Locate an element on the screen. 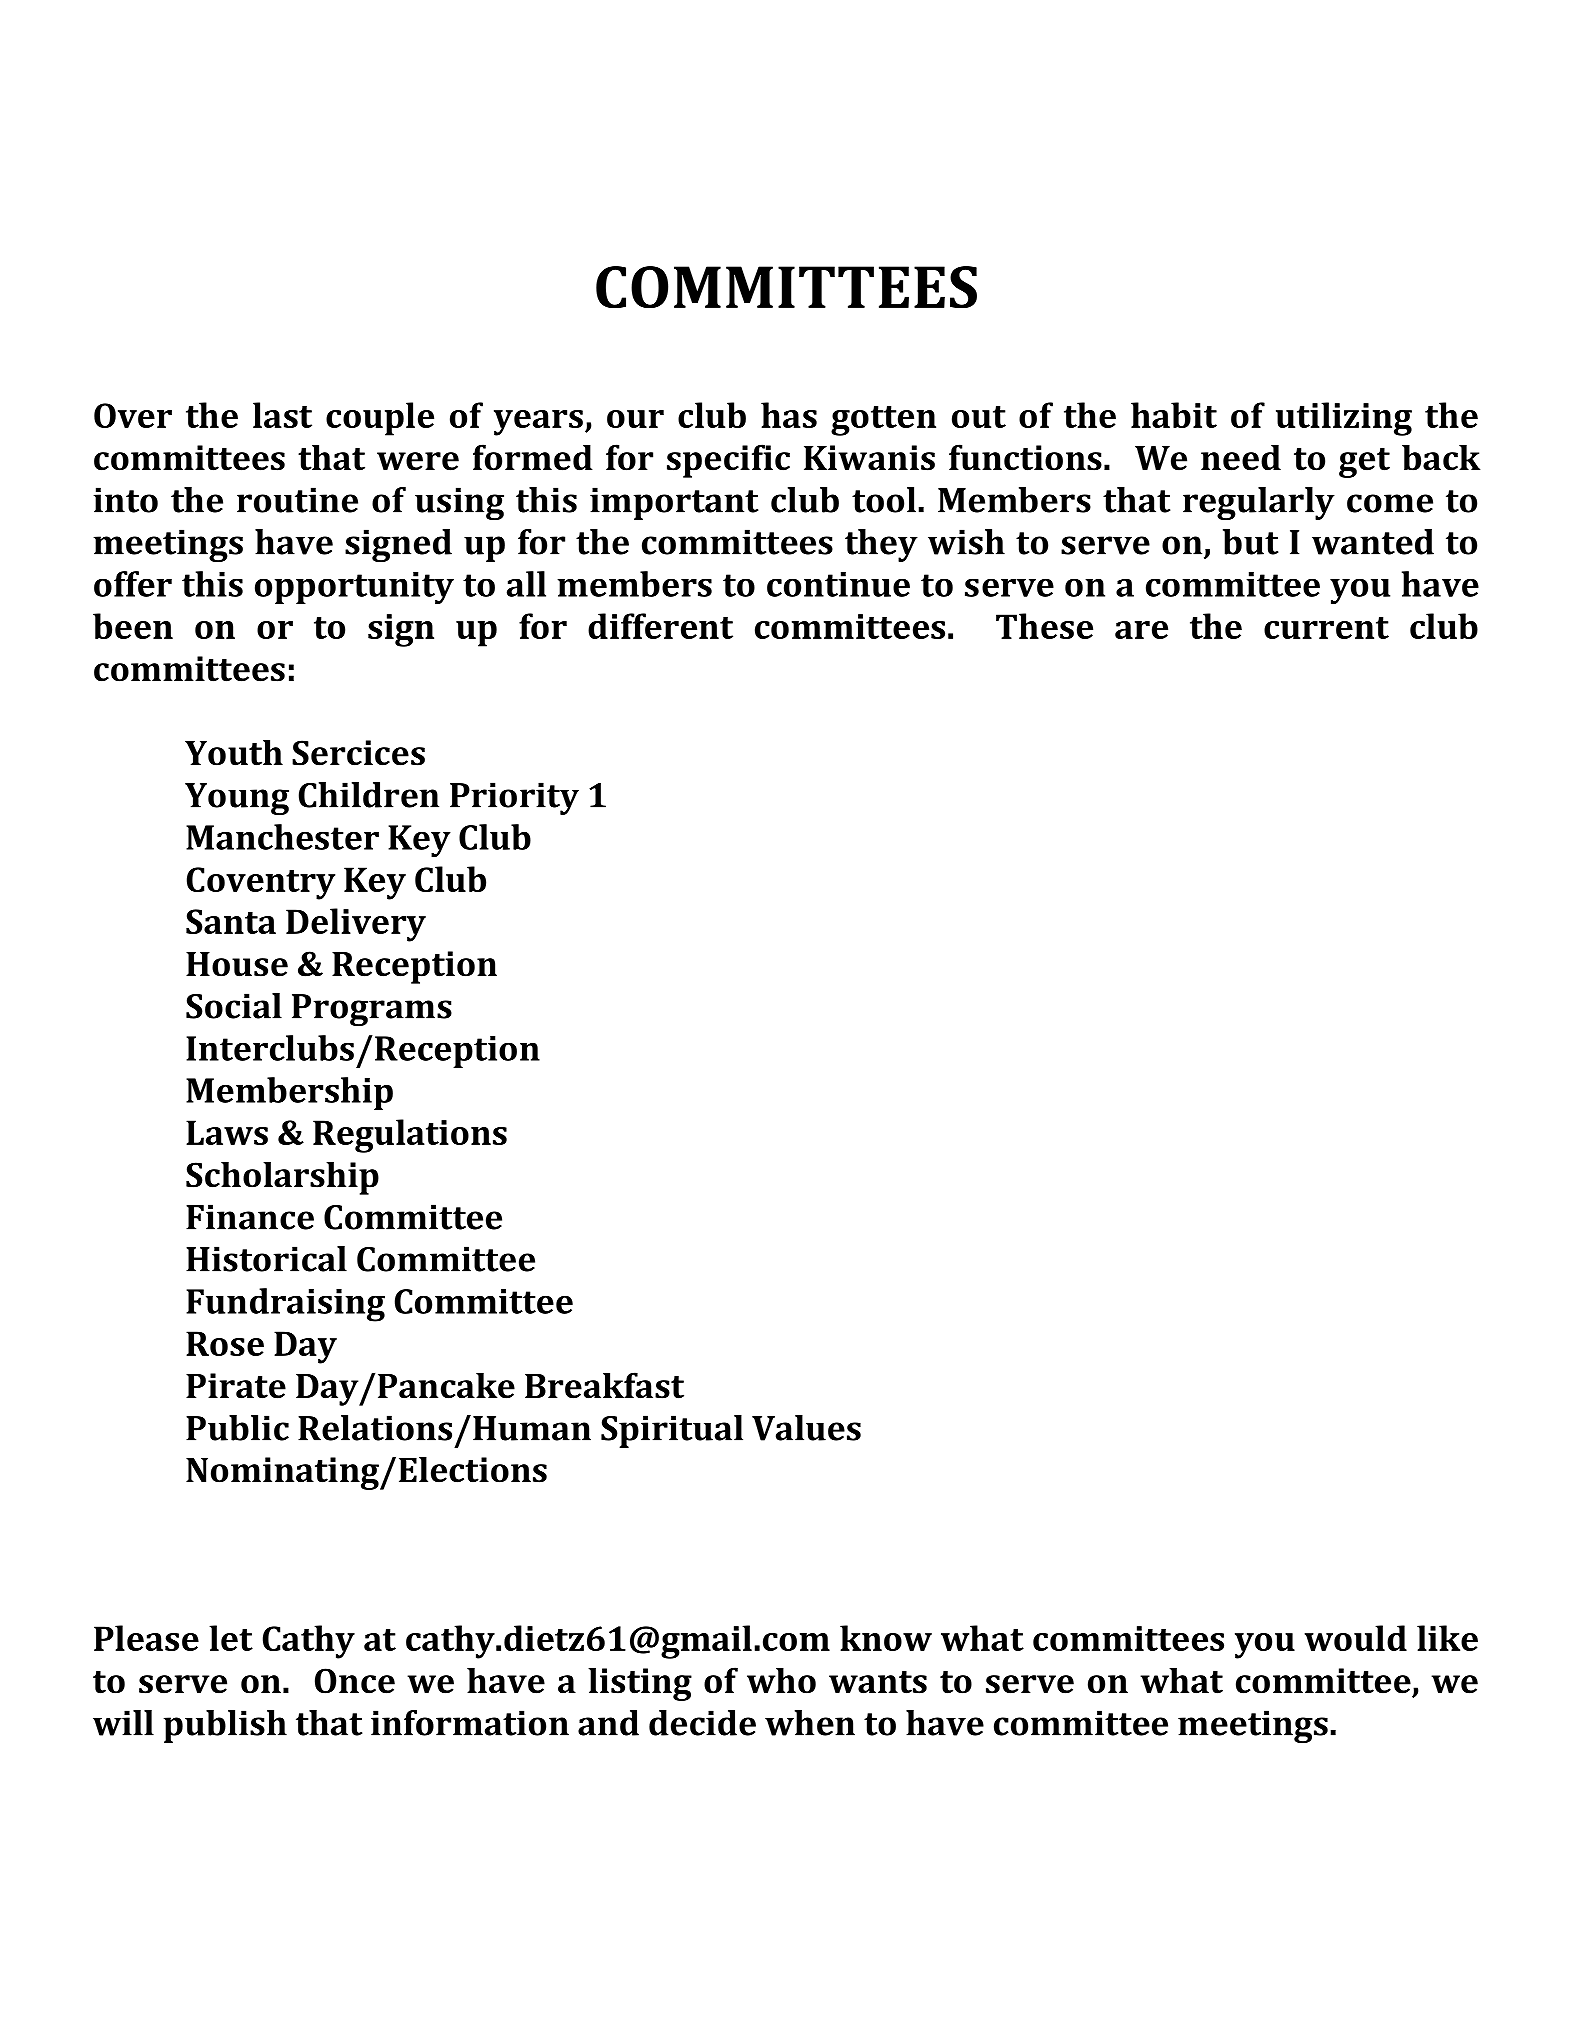 The width and height of the screenshot is (1572, 2035). Once is located at coordinates (355, 1681).
